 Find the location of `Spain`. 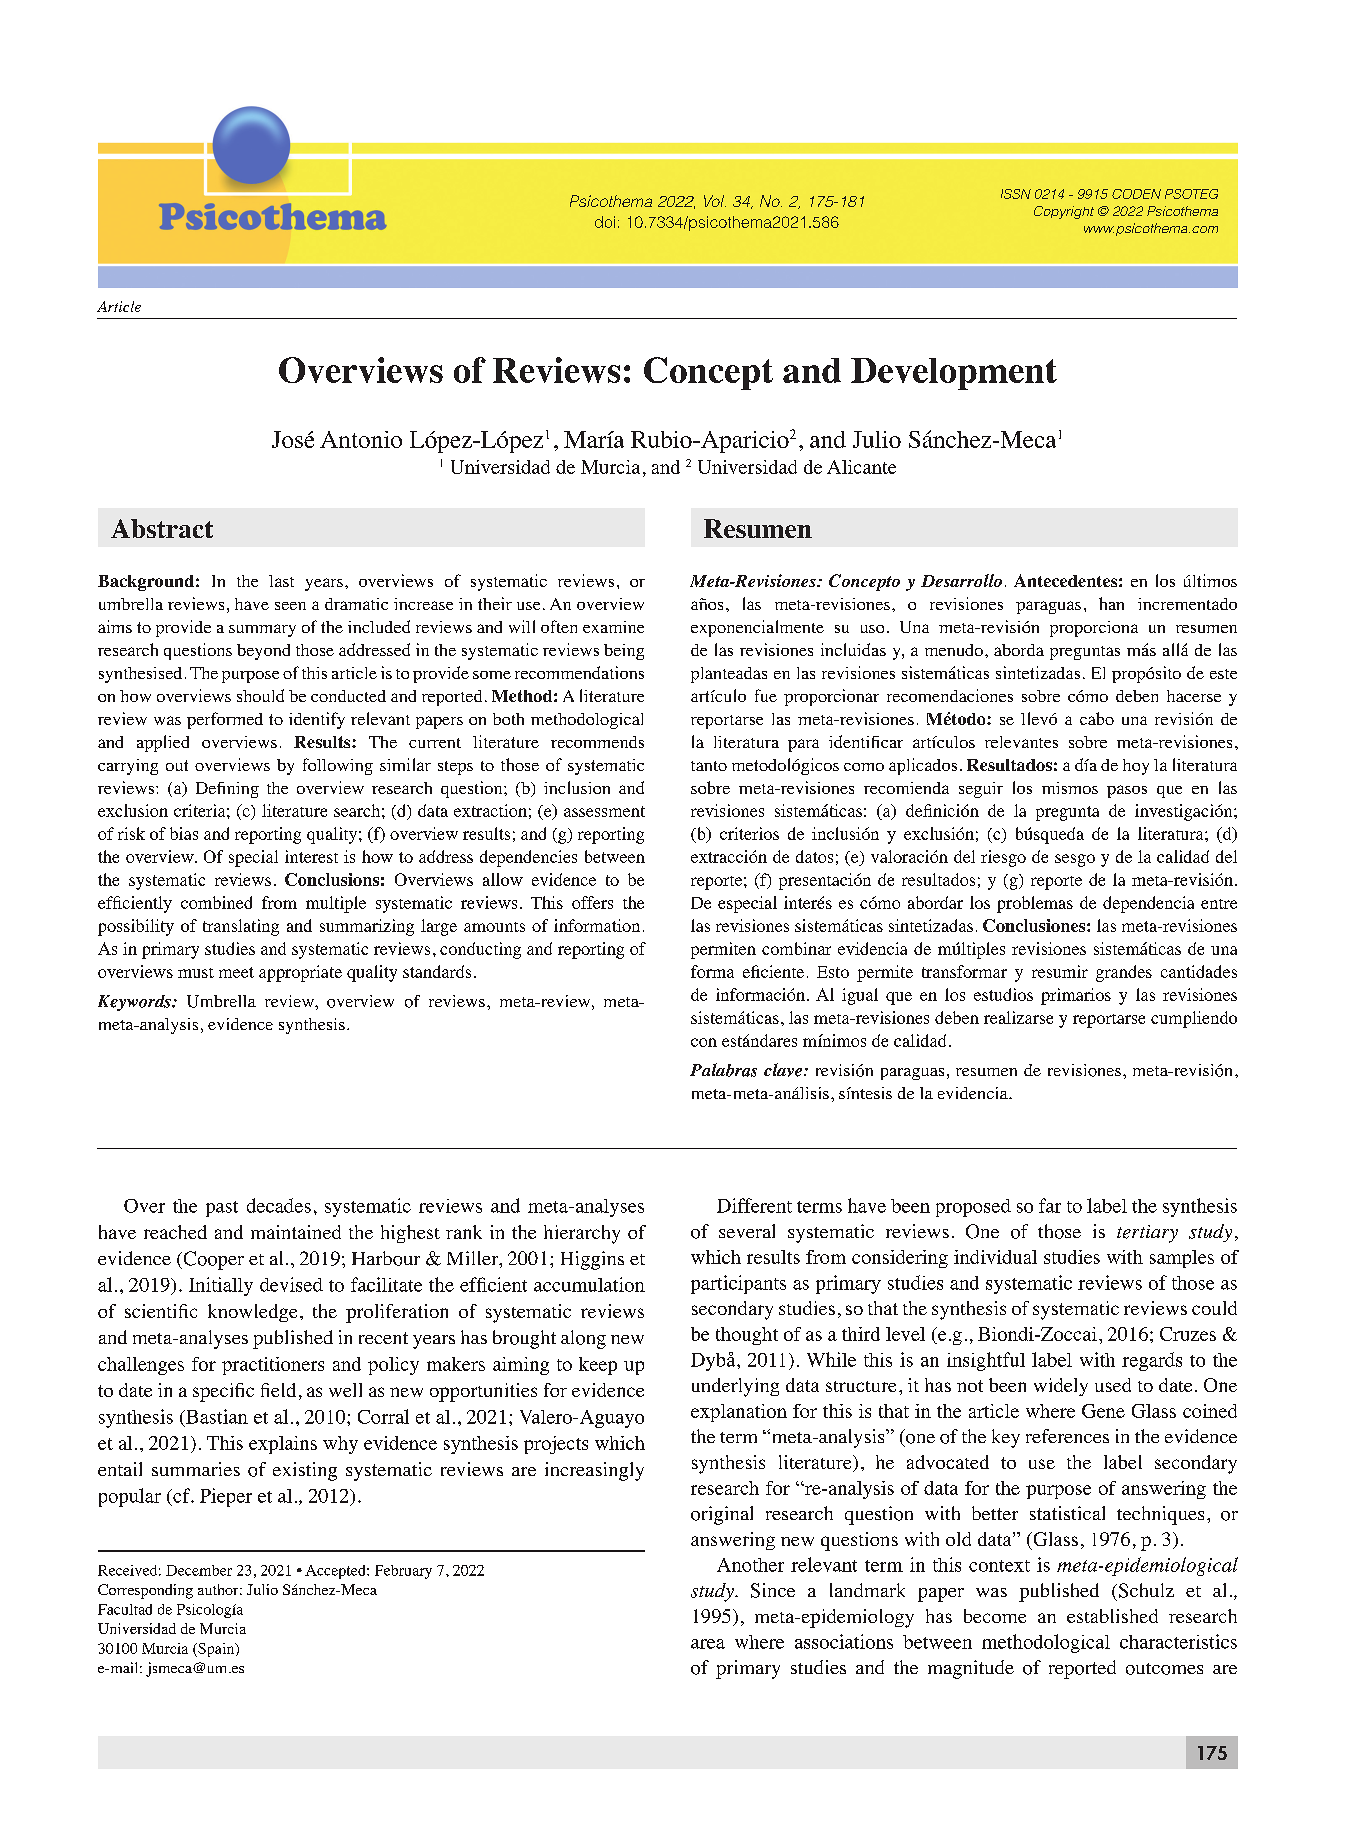

Spain is located at coordinates (216, 1650).
